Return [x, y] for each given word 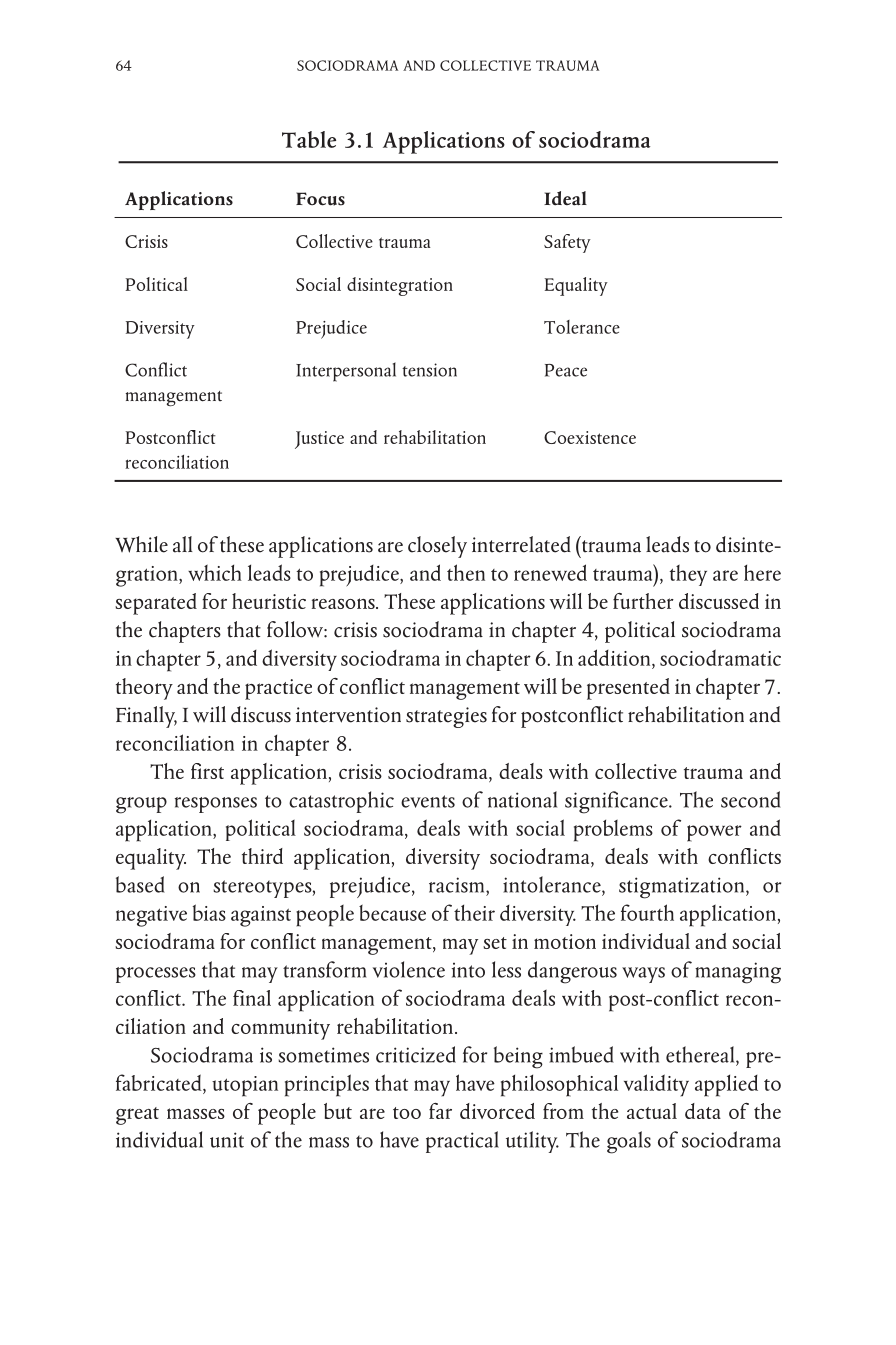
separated [156, 604]
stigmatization [683, 888]
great [137, 1116]
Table [309, 139]
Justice [319, 440]
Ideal [565, 198]
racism [458, 885]
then [466, 572]
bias [209, 912]
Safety [567, 243]
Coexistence [590, 437]
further [643, 601]
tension [429, 370]
